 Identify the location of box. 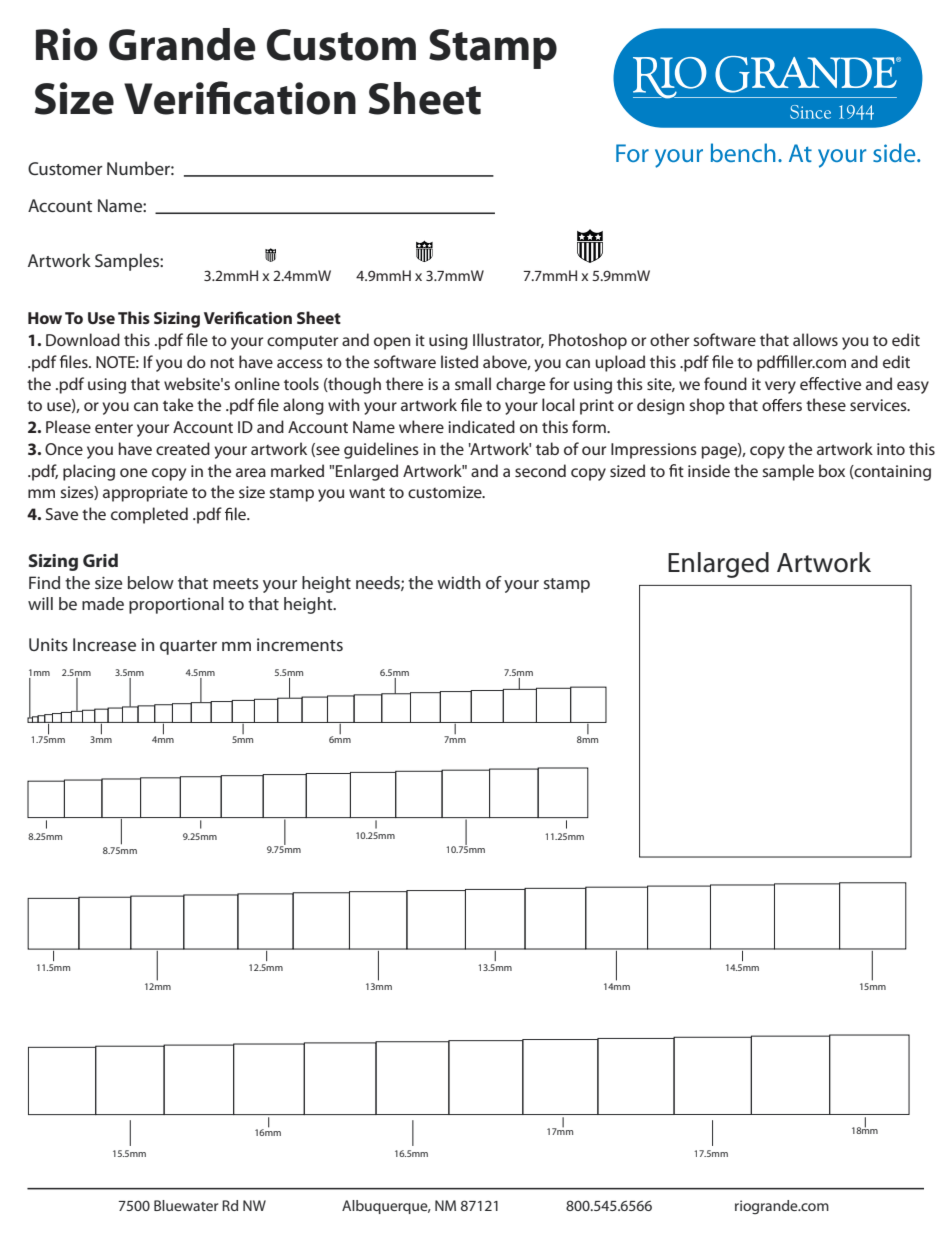
(832, 470).
